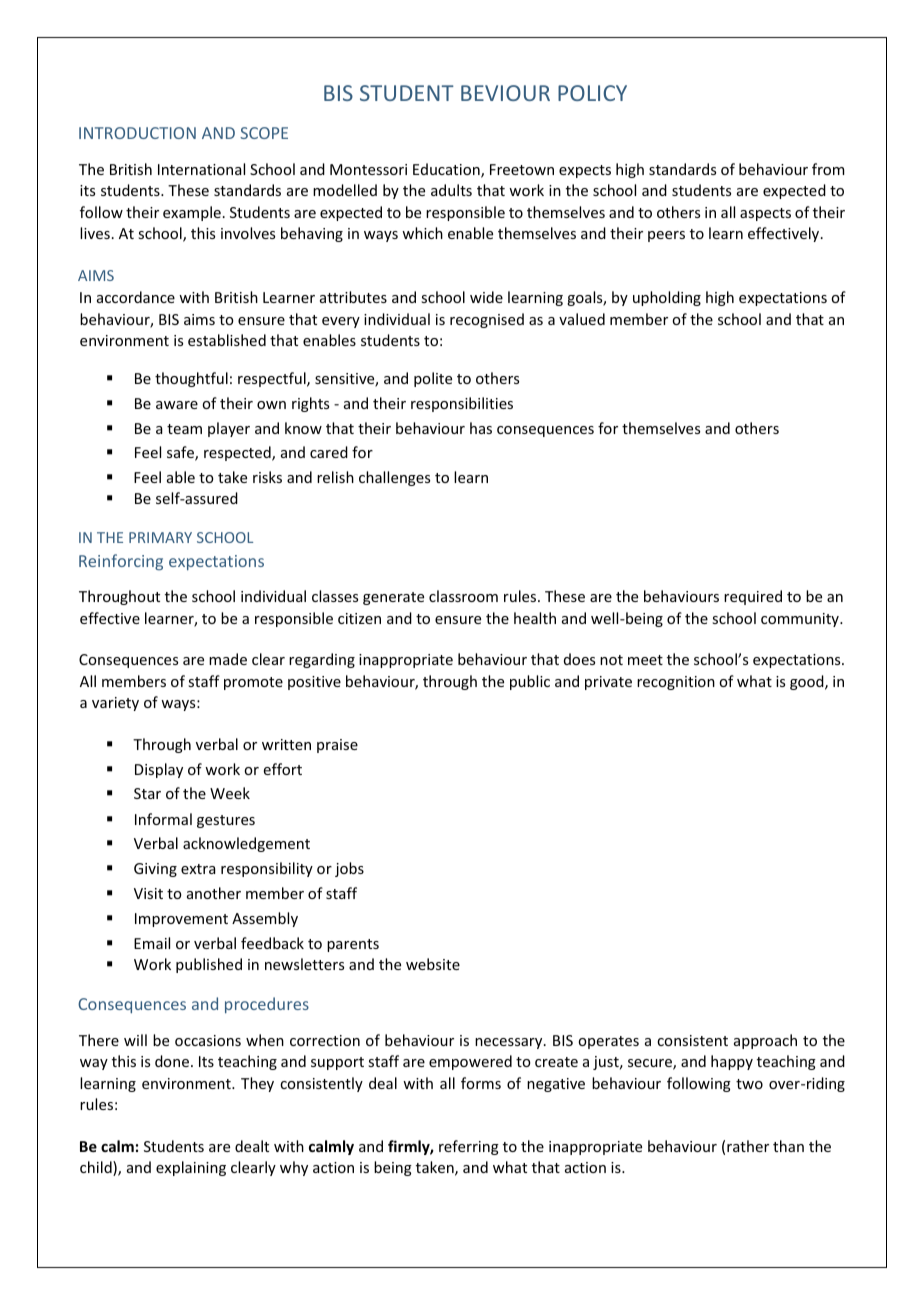 The width and height of the document is (924, 1305). What do you see at coordinates (828, 169) in the document?
I see `from` at bounding box center [828, 169].
